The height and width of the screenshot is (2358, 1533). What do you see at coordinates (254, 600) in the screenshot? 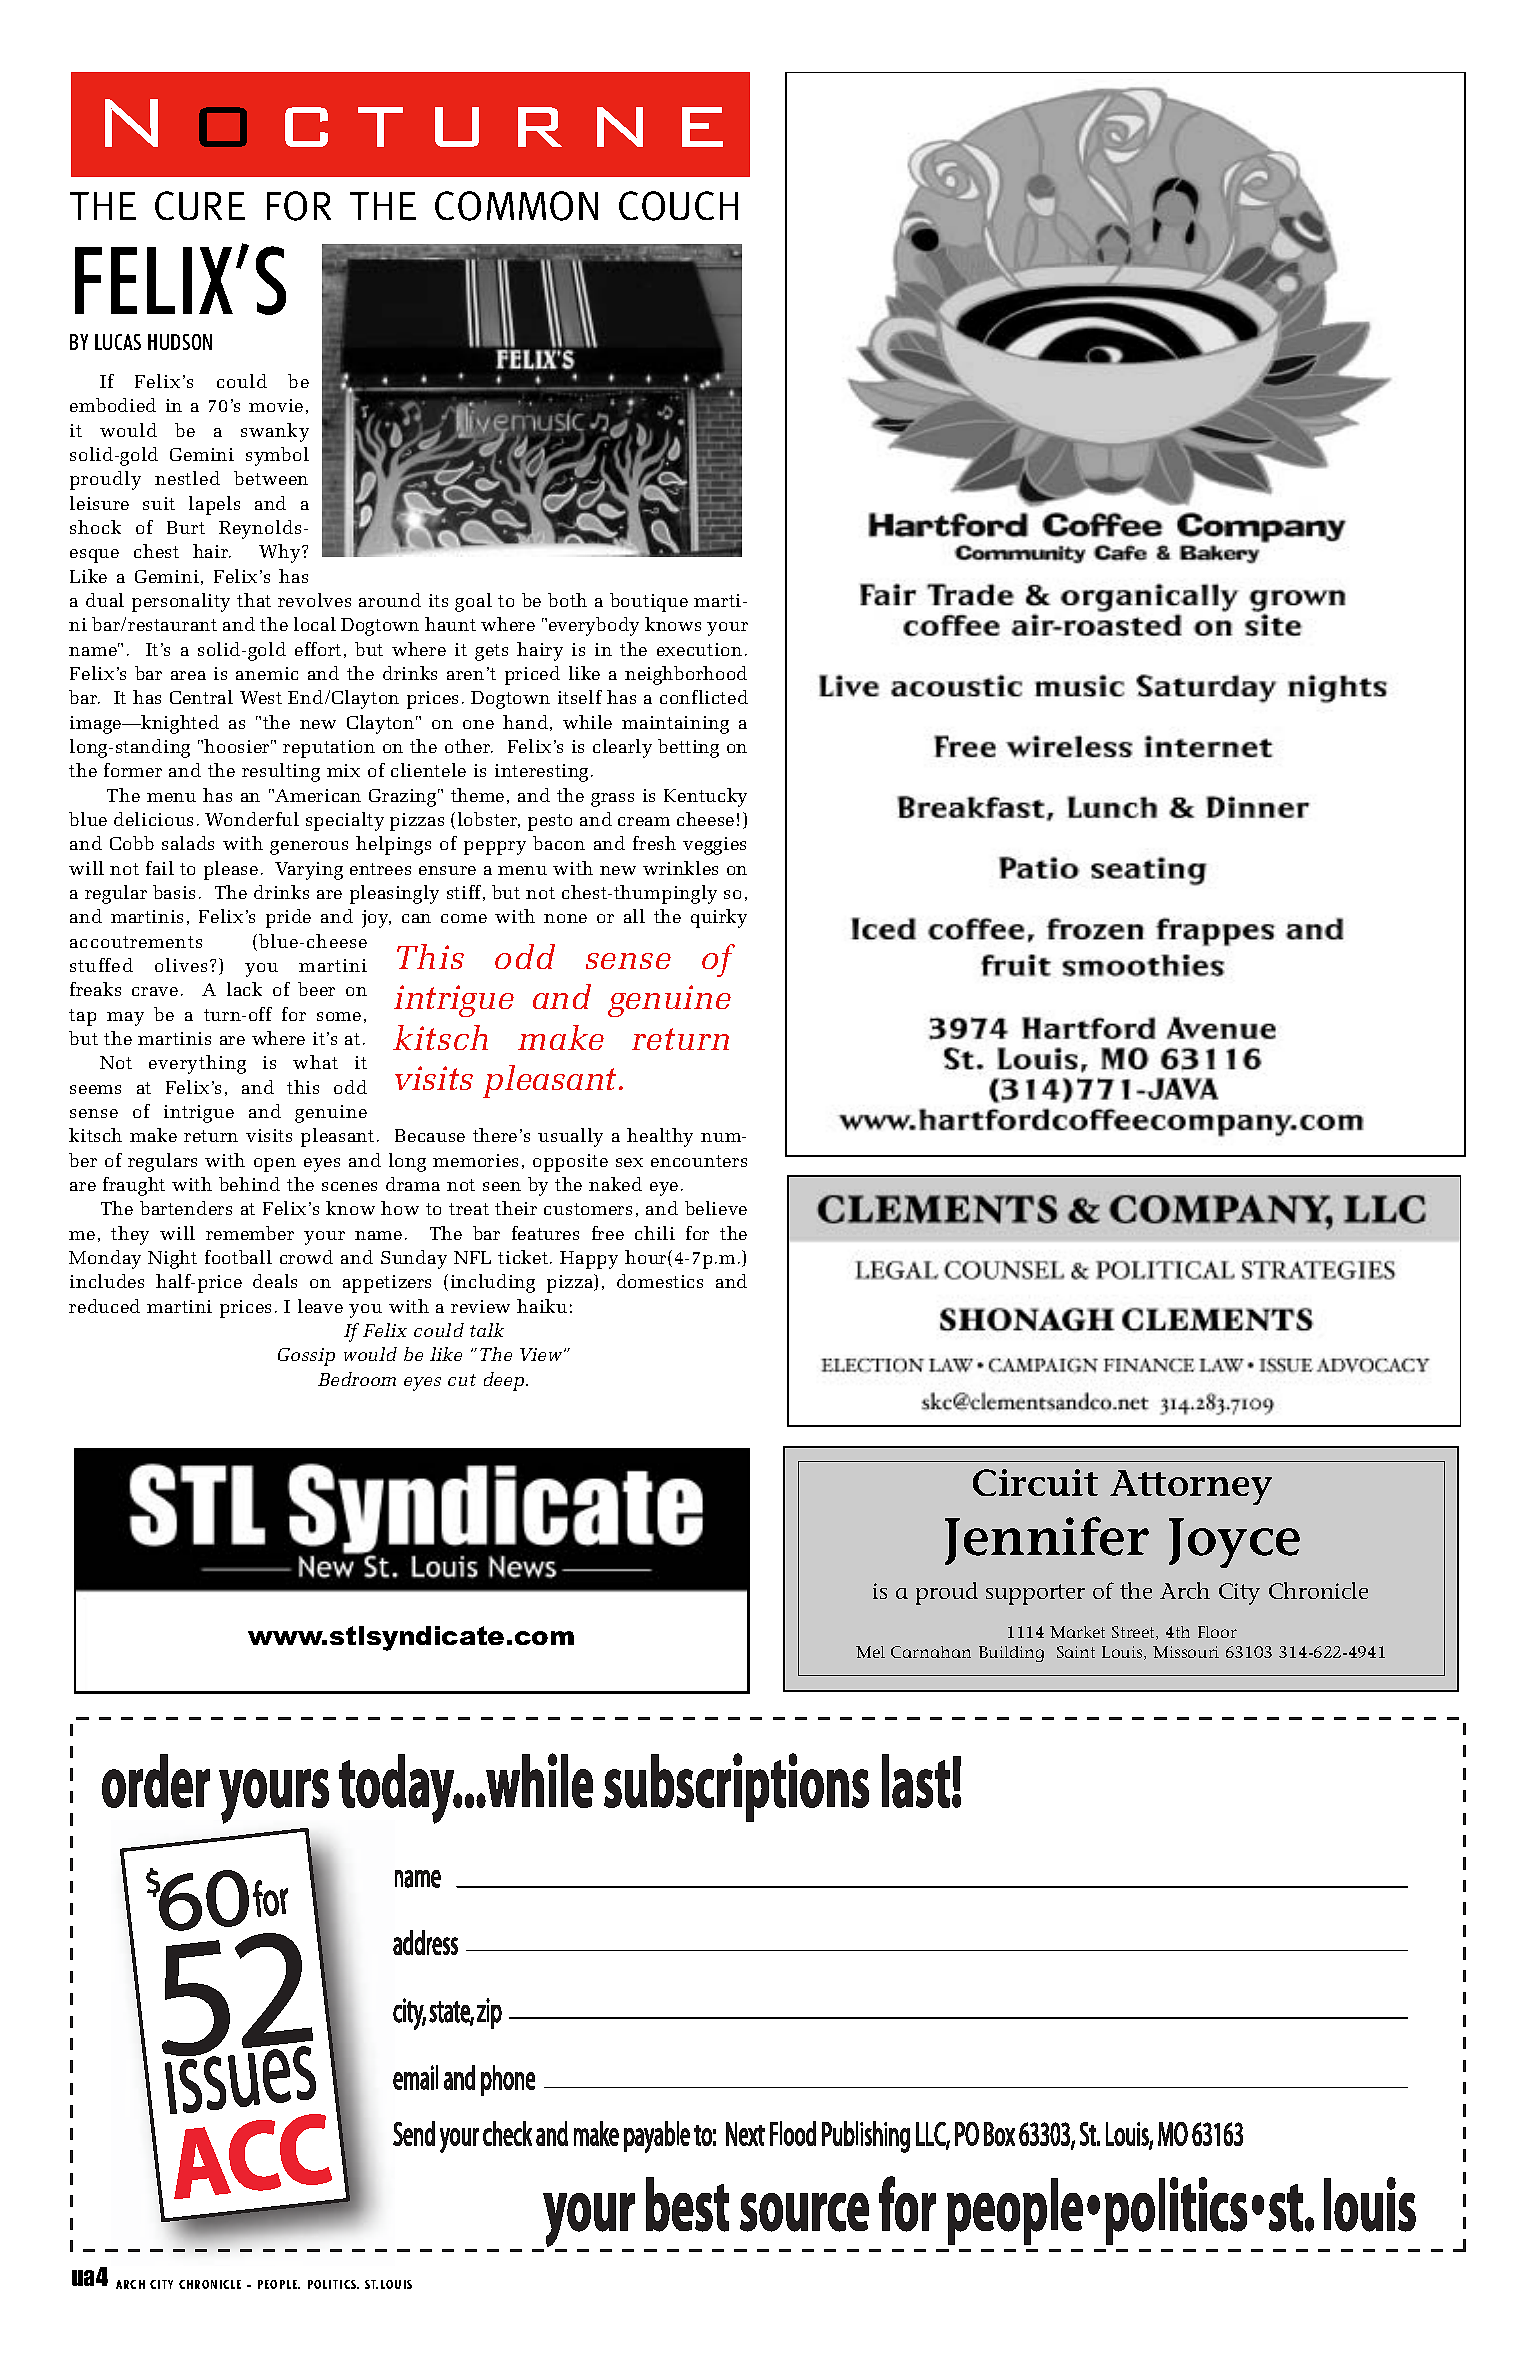
I see `that` at bounding box center [254, 600].
